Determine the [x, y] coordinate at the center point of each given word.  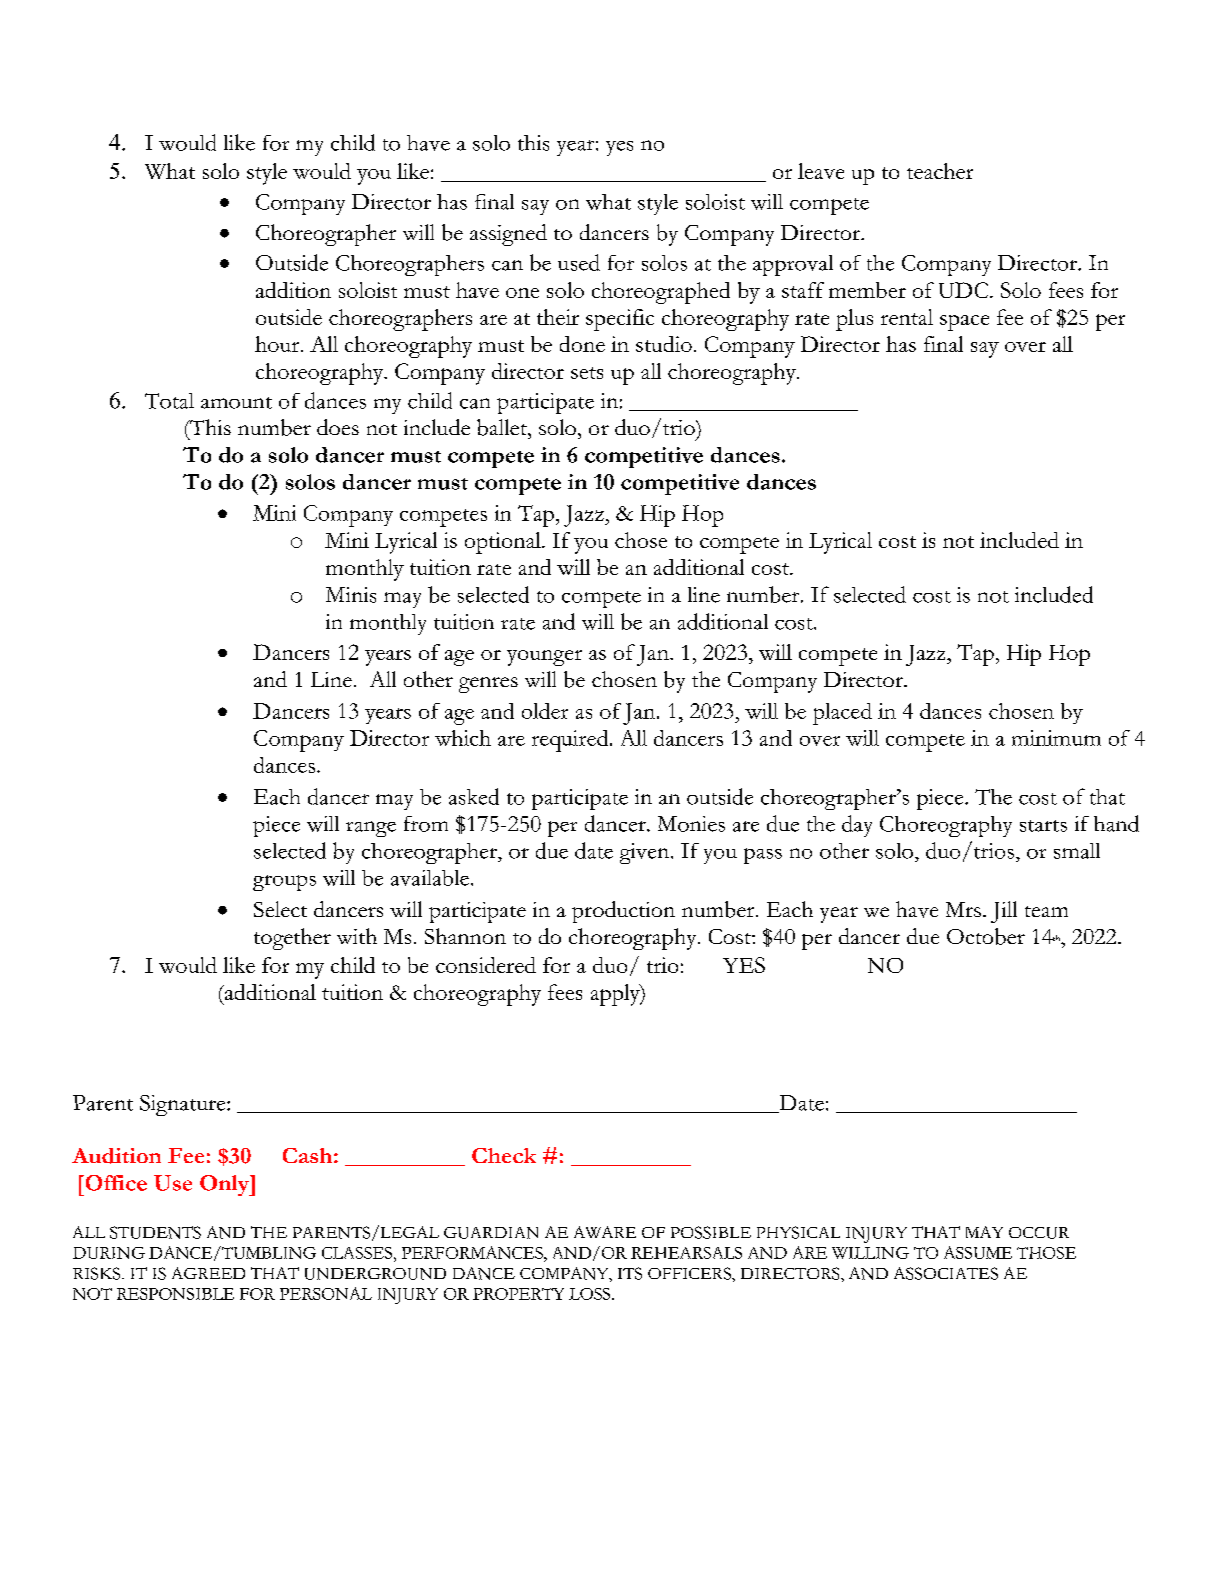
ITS [630, 1273]
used [579, 262]
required [571, 741]
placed [842, 714]
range [371, 829]
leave [821, 171]
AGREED [208, 1273]
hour [278, 344]
